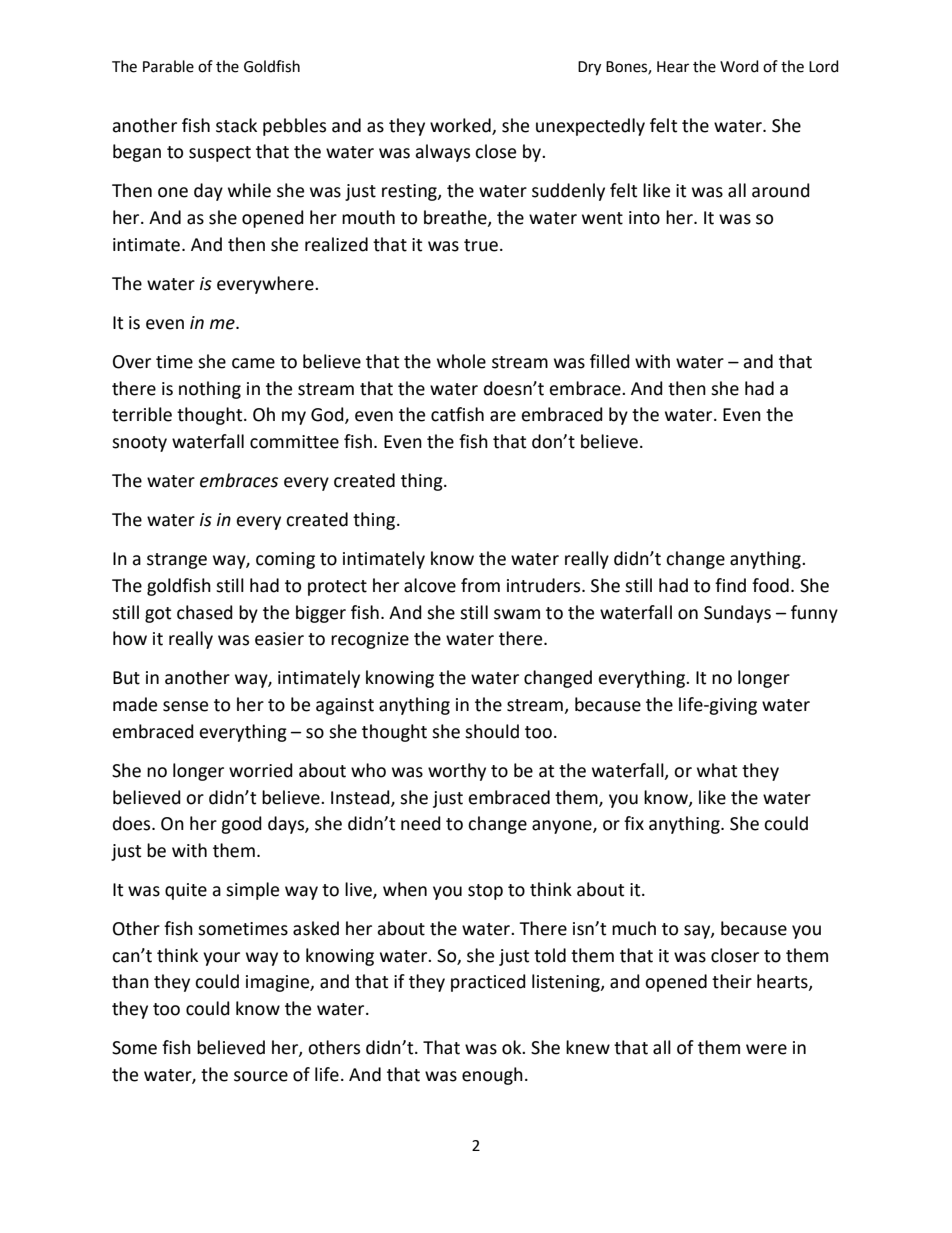 This screenshot has width=952, height=1233. I want to click on what, so click(717, 770).
